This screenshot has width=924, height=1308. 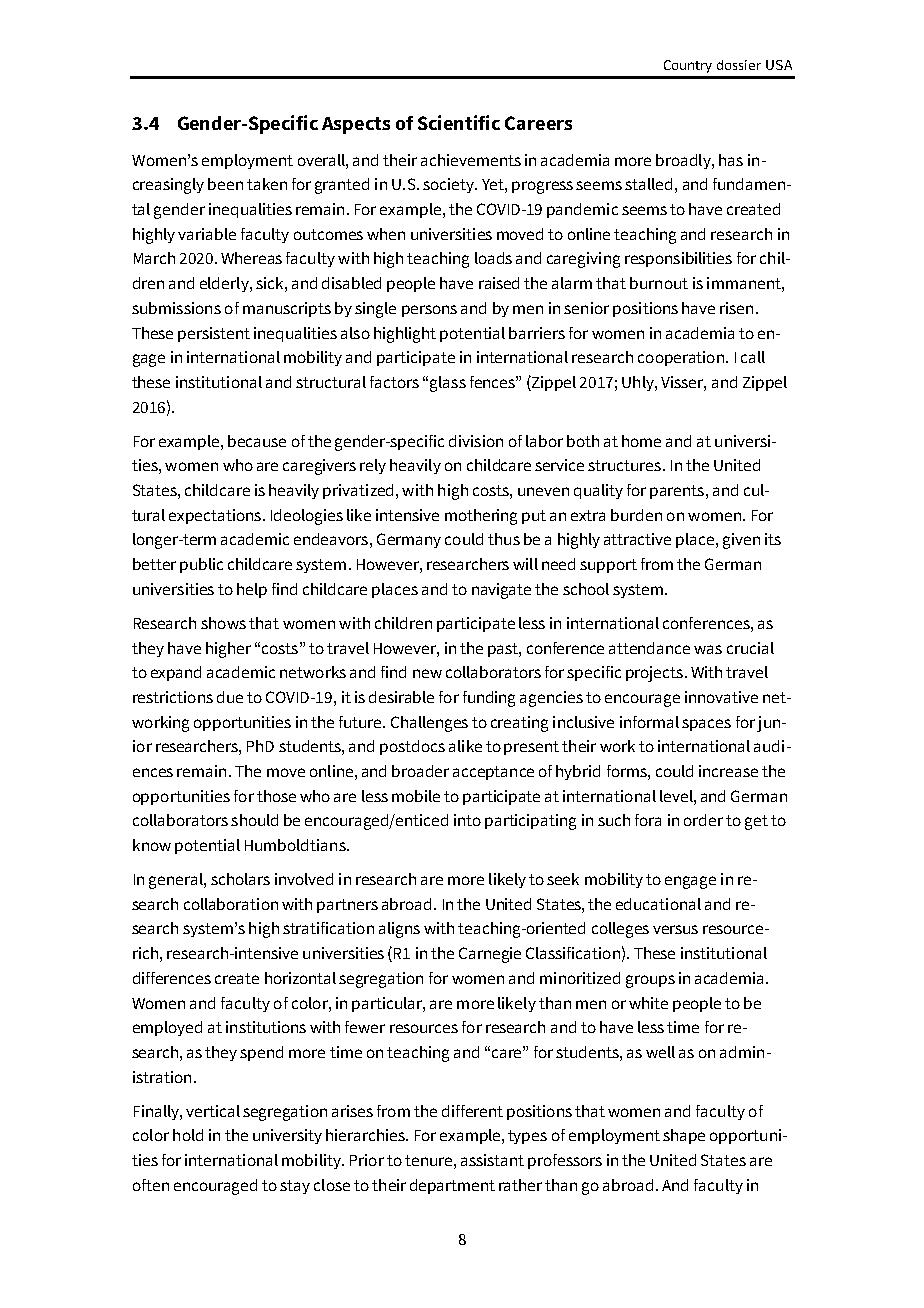 What do you see at coordinates (684, 1136) in the screenshot?
I see `shape` at bounding box center [684, 1136].
